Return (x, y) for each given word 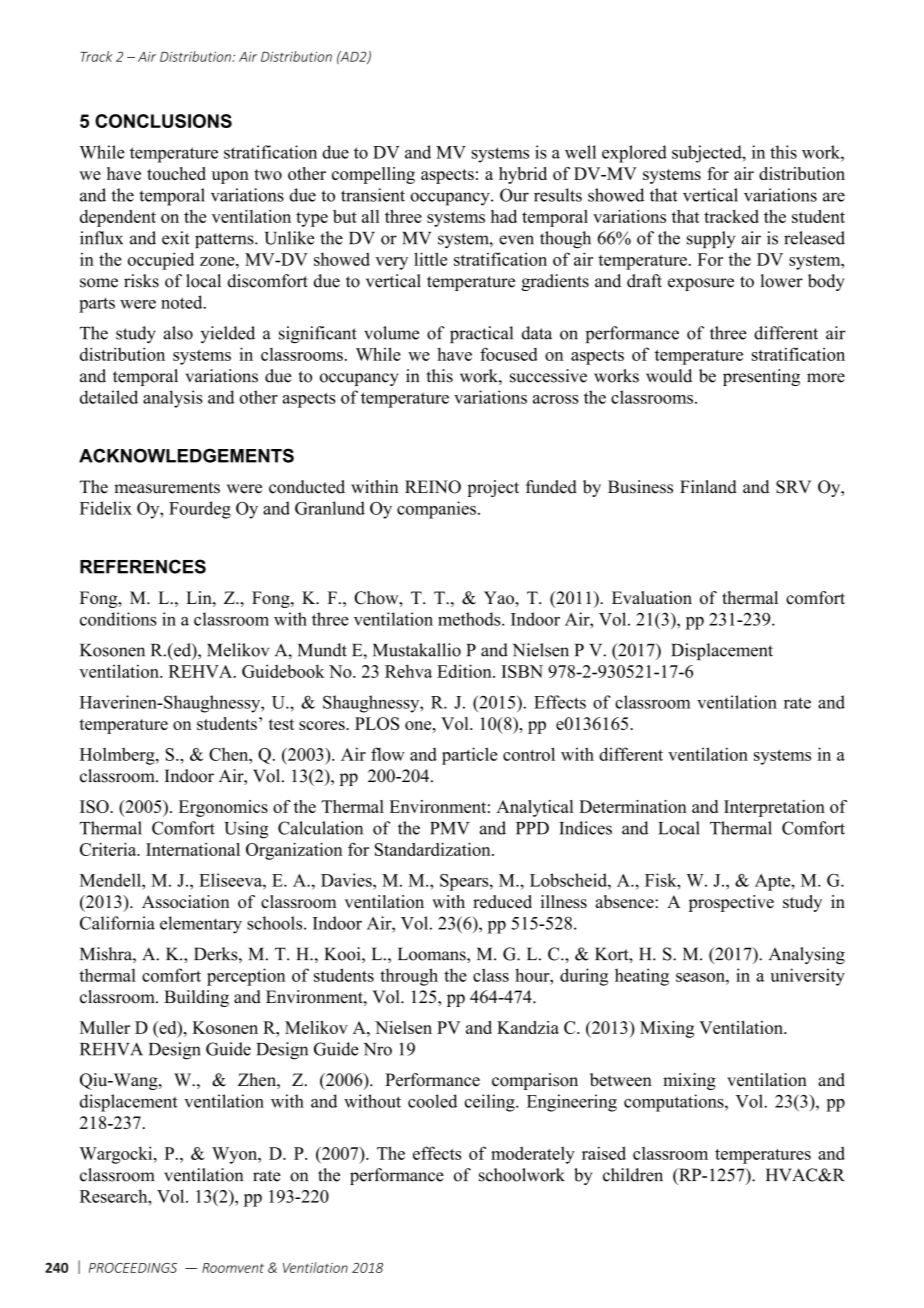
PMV (450, 828)
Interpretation (774, 808)
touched (176, 173)
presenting (761, 377)
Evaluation (652, 598)
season (701, 977)
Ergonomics (223, 808)
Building (196, 998)
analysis (173, 399)
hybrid (523, 175)
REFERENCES (143, 566)
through (409, 977)
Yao (500, 598)
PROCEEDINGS (133, 1268)
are (834, 197)
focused (509, 354)
